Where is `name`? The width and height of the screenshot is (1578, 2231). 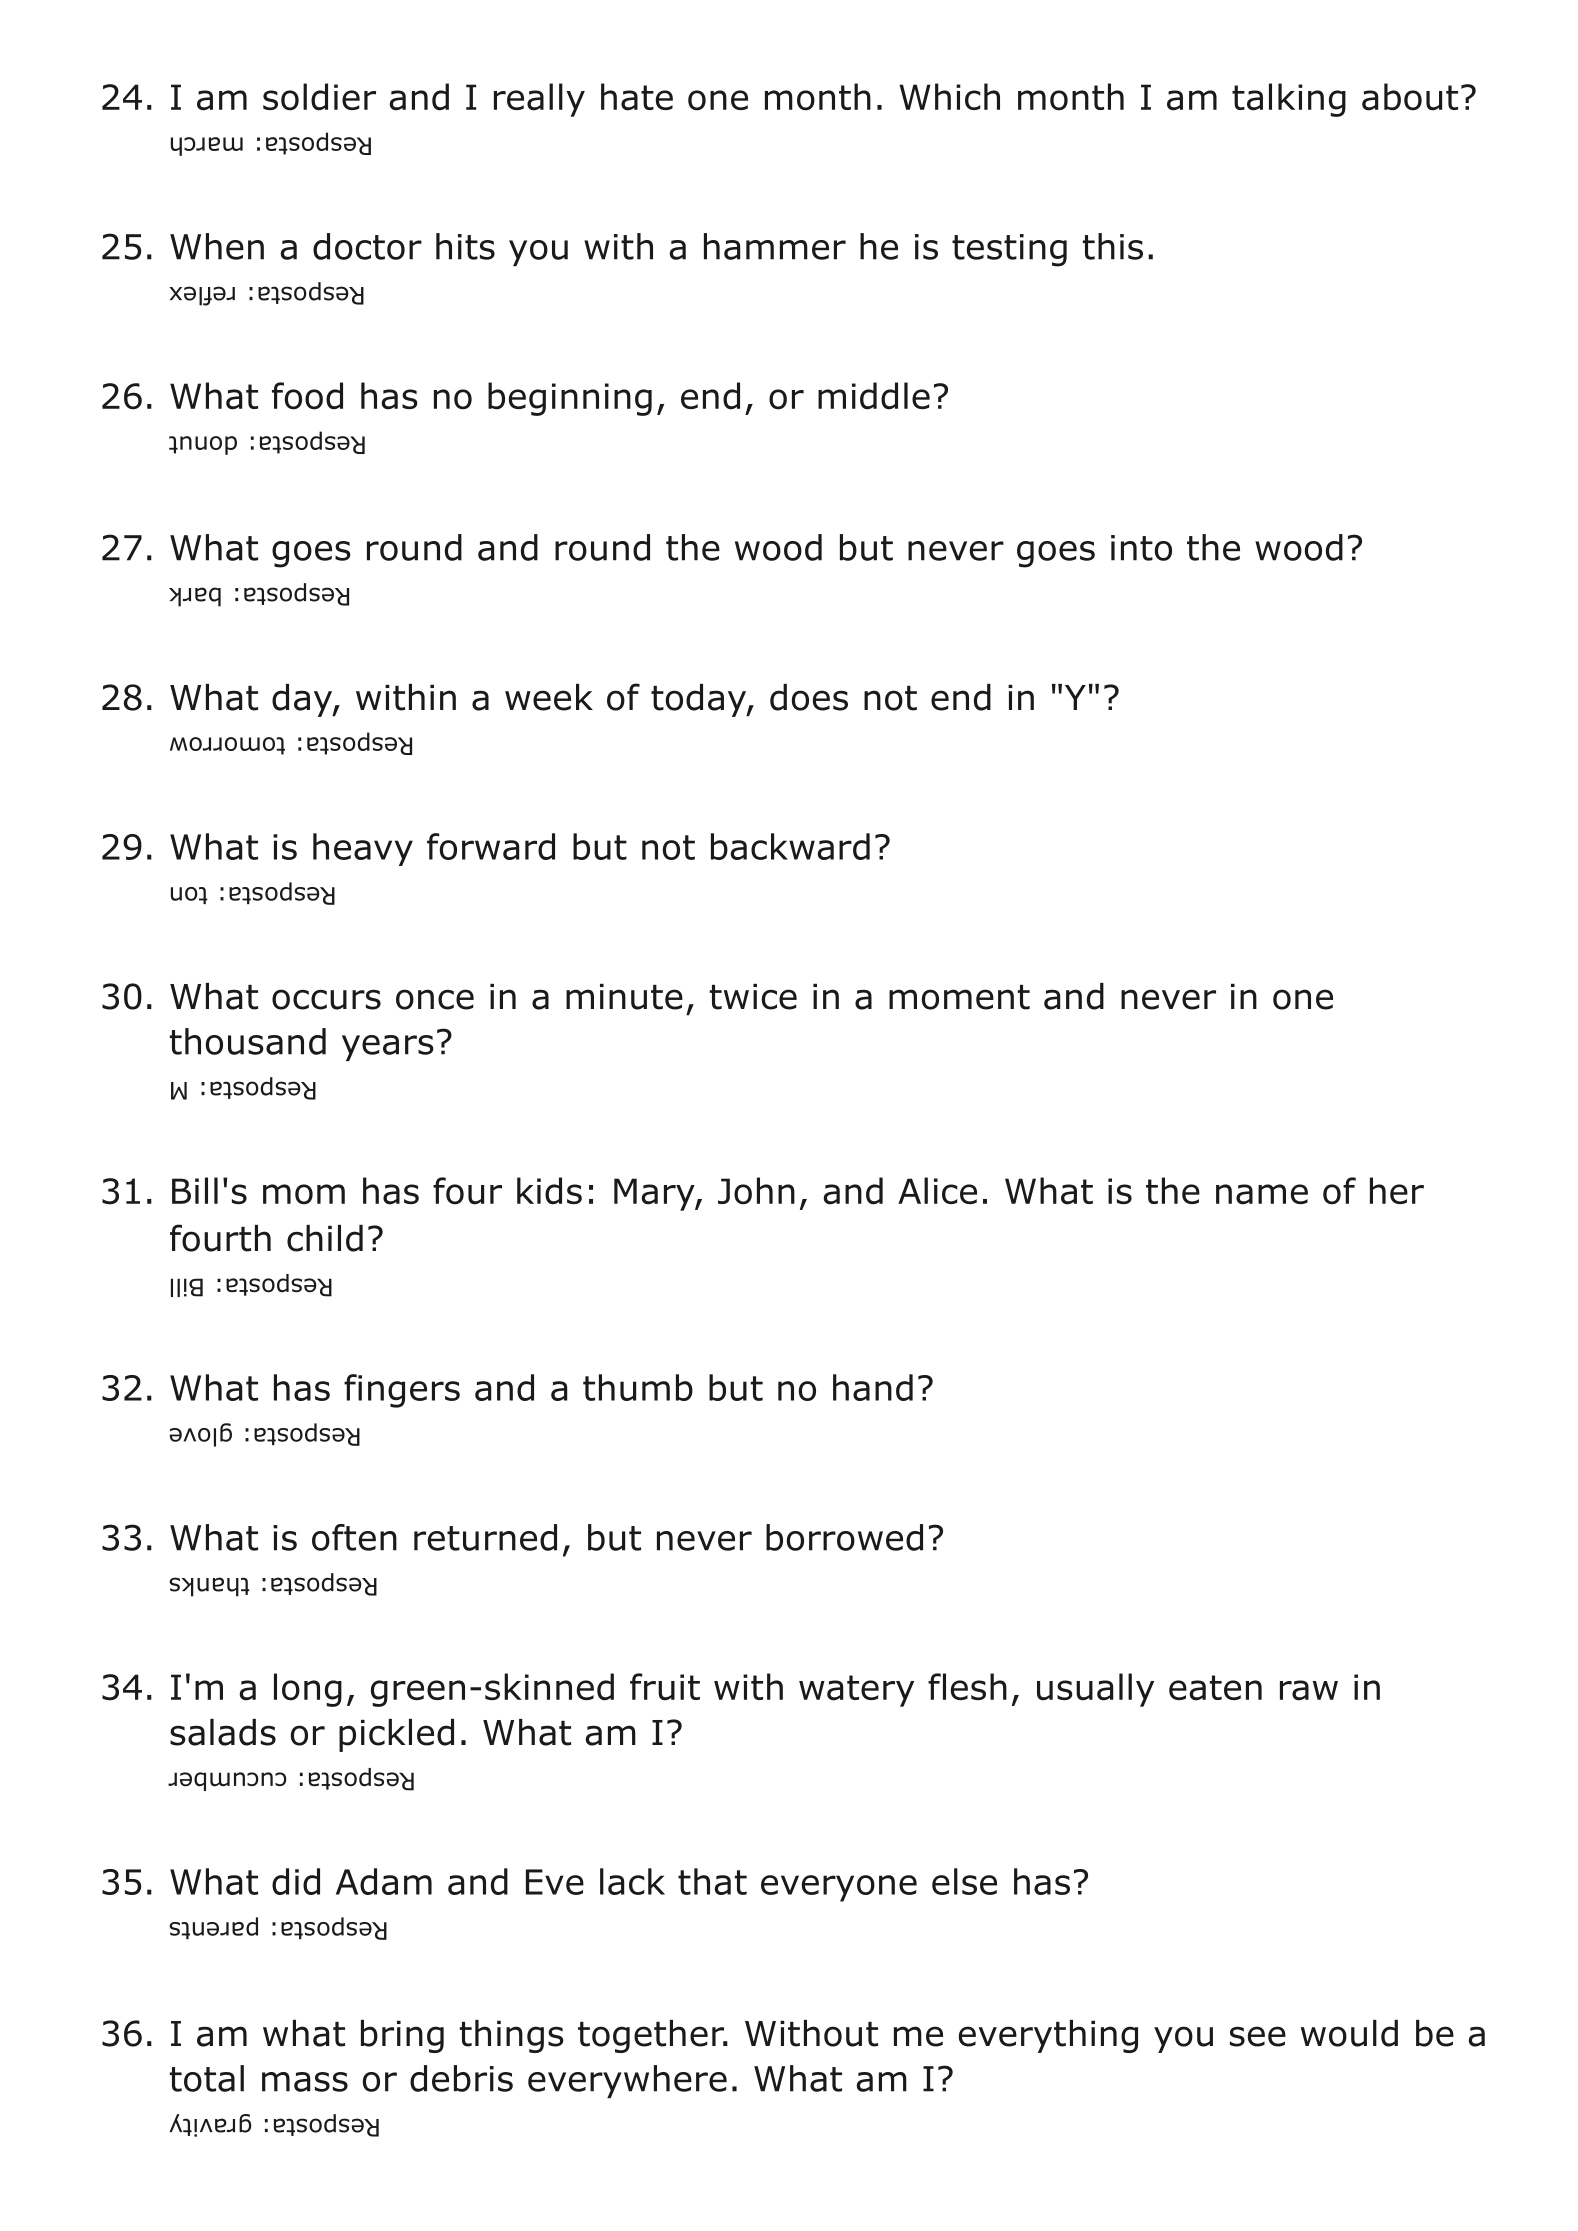 name is located at coordinates (1262, 1194).
